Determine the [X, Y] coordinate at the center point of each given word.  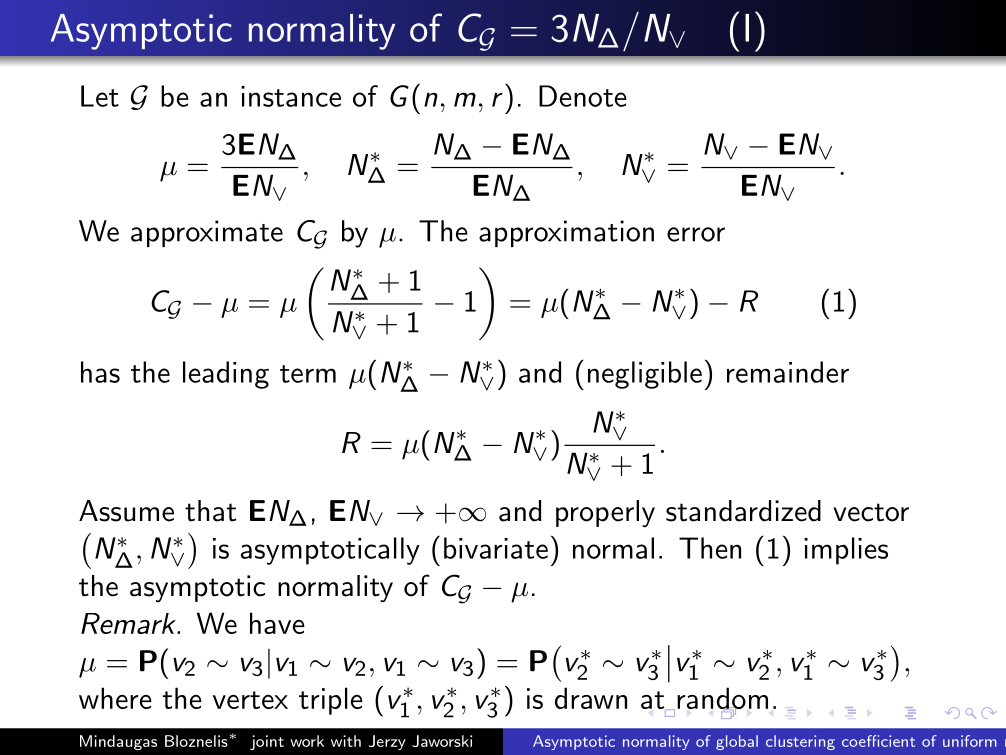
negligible [645, 375]
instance [291, 96]
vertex [250, 700]
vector [871, 512]
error [696, 234]
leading [226, 375]
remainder [788, 372]
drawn [591, 698]
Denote [583, 96]
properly [605, 513]
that [210, 511]
